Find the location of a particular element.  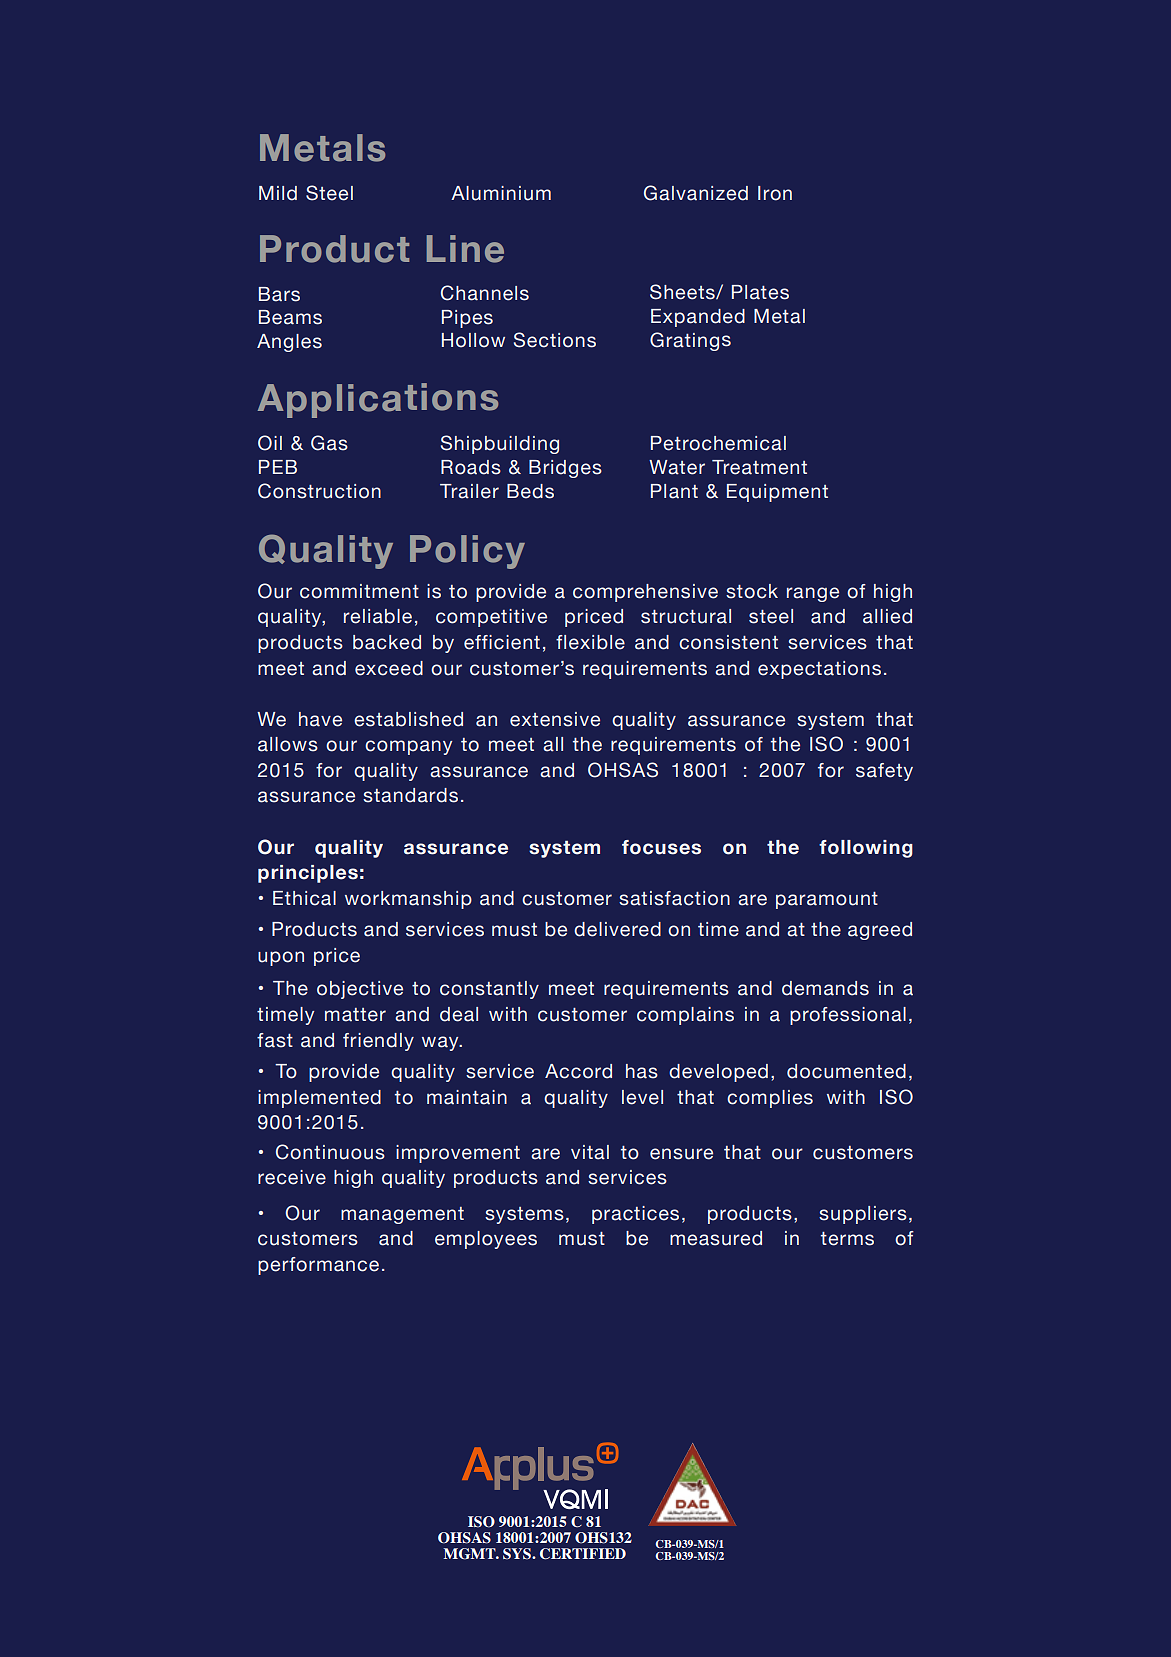

expectations is located at coordinates (819, 670).
